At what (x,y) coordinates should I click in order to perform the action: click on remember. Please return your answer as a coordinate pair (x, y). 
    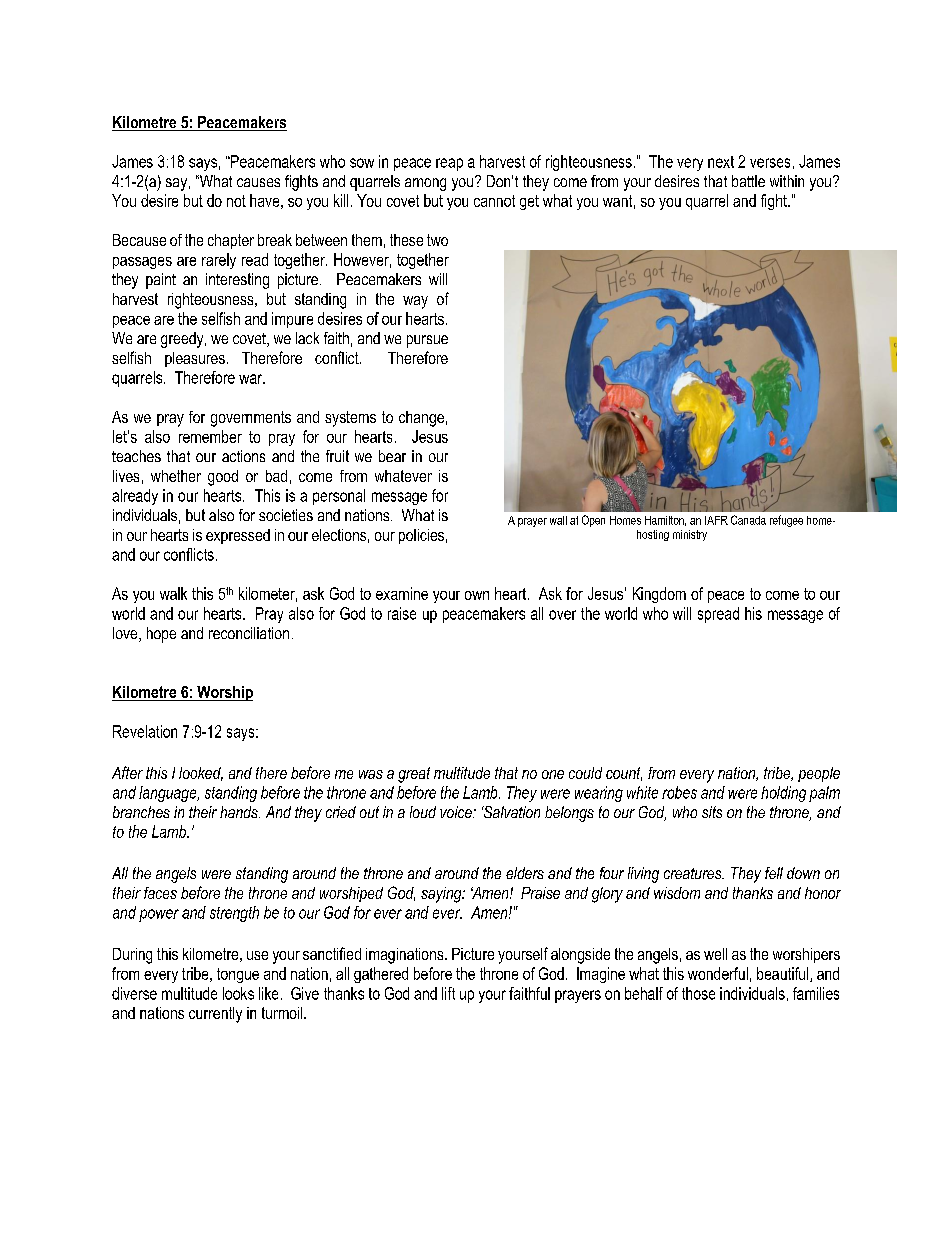
    Looking at the image, I should click on (210, 436).
